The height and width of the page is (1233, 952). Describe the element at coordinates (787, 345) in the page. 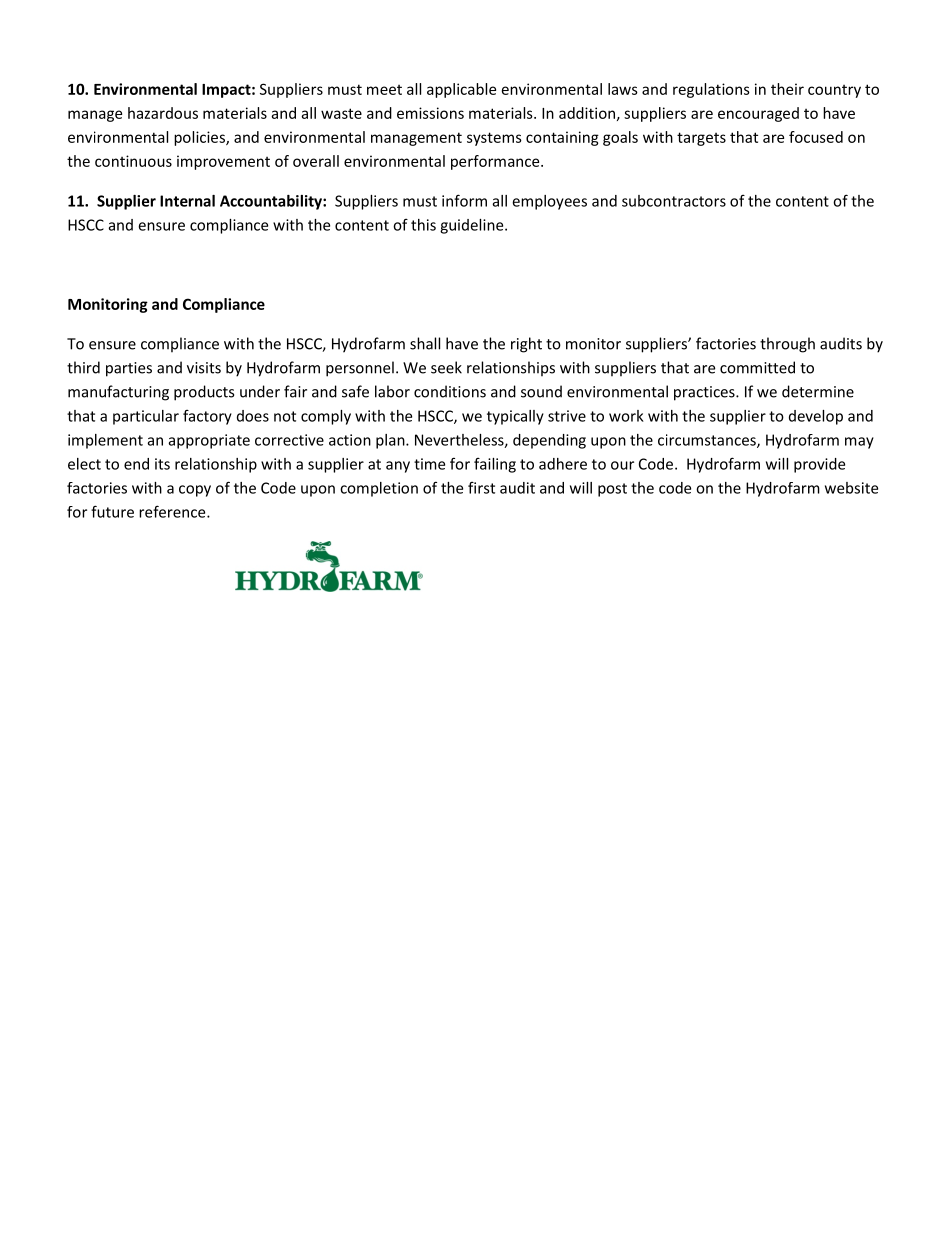

I see `through` at that location.
